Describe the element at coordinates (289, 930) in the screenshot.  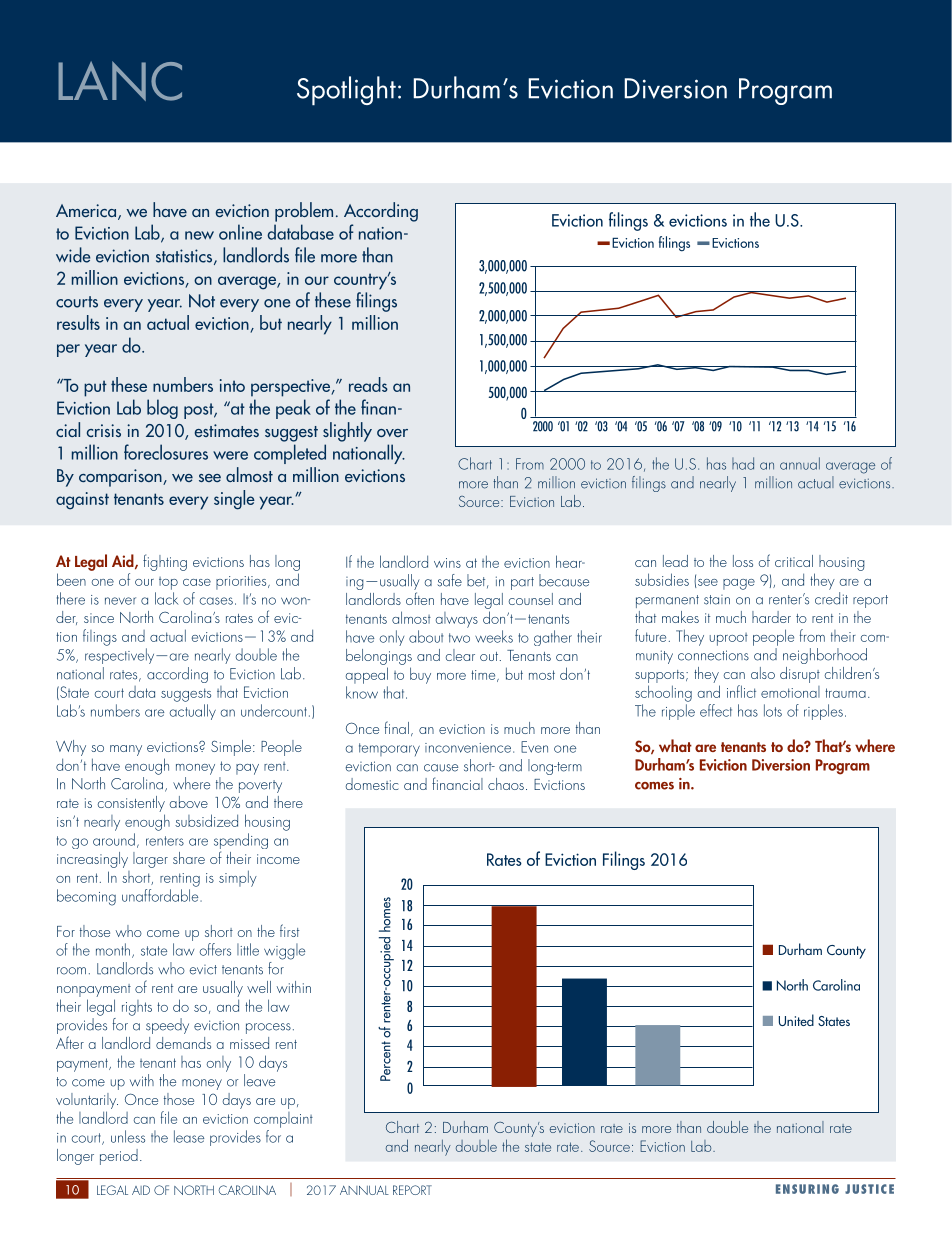
I see `first` at that location.
